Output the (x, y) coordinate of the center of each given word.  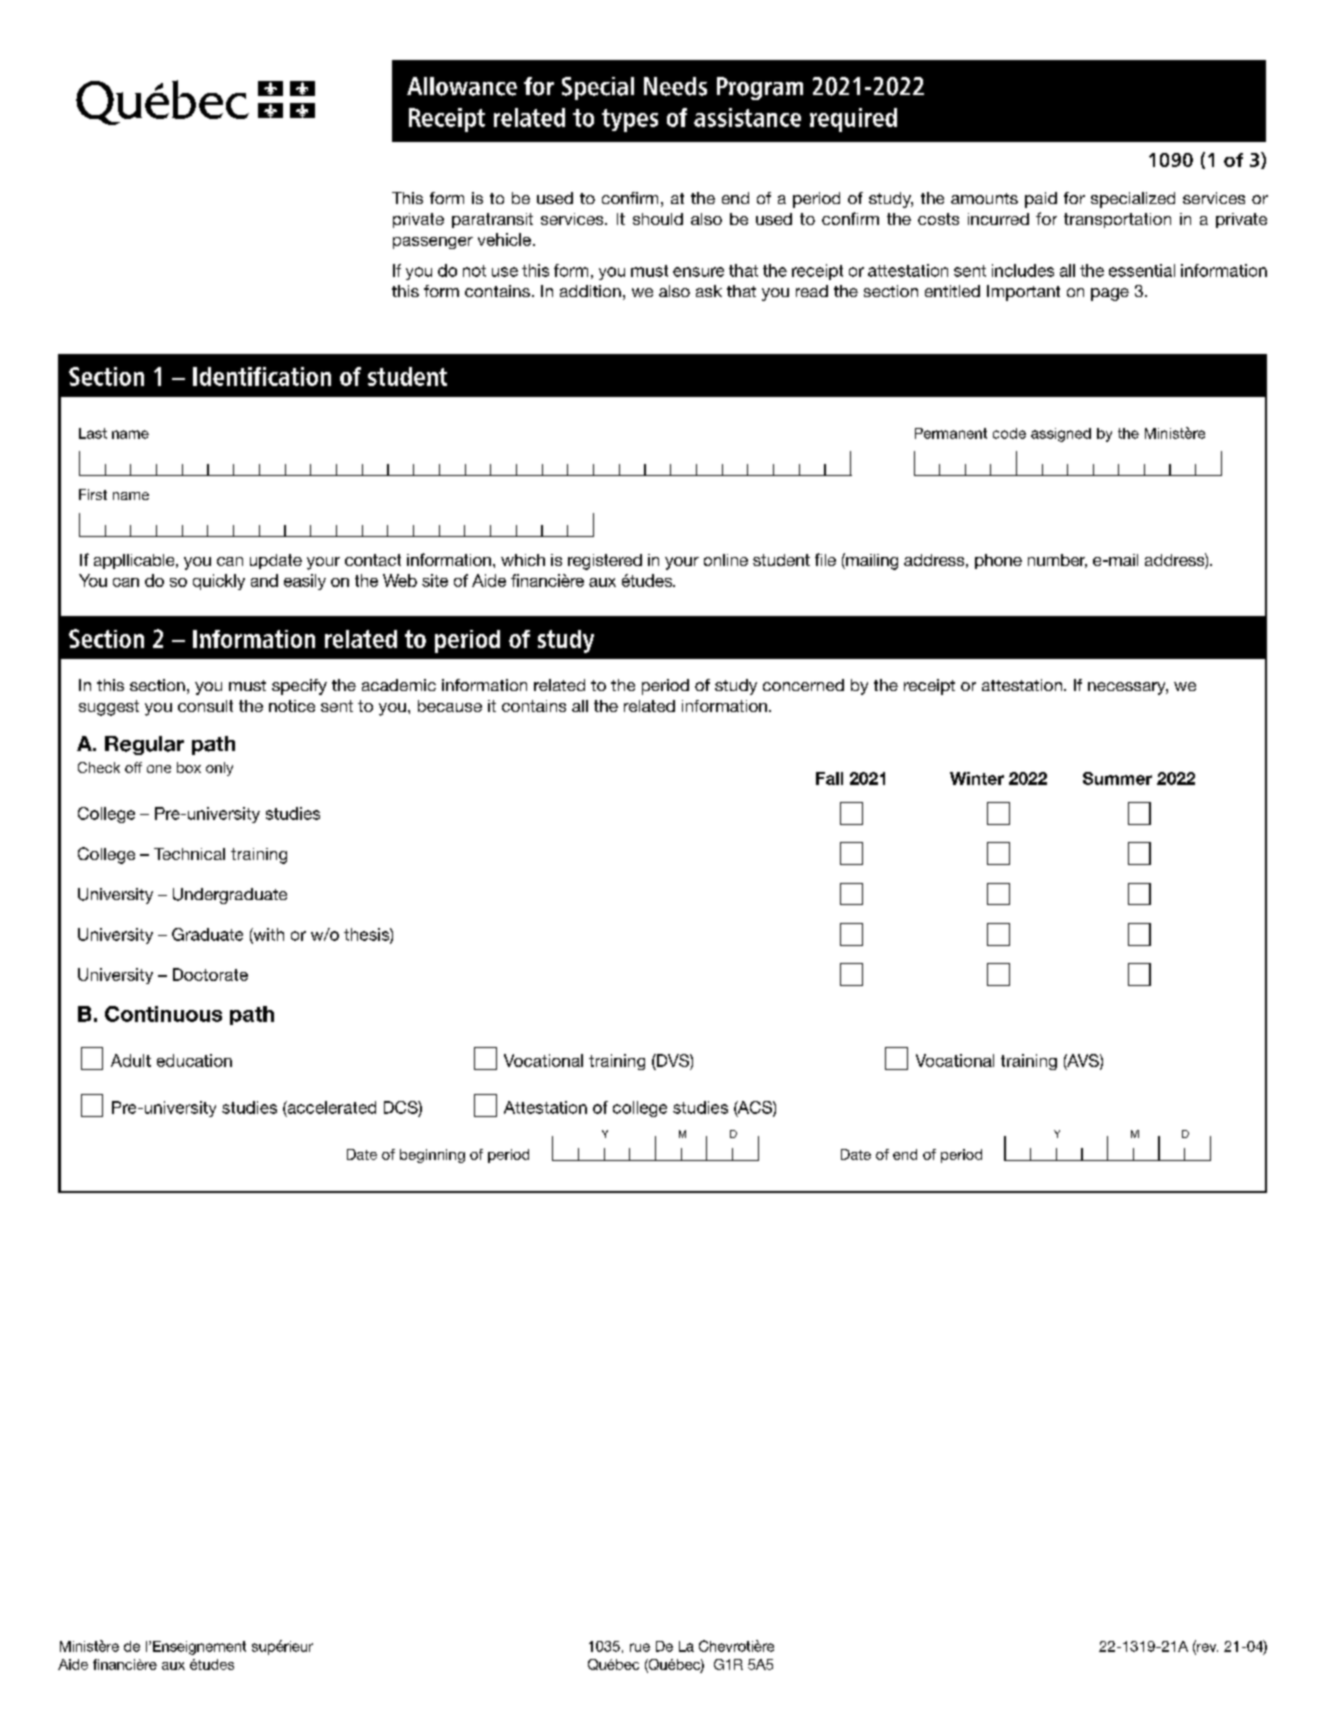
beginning (432, 1156)
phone (998, 561)
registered (605, 562)
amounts (984, 198)
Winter (977, 778)
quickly (219, 582)
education (194, 1060)
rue (640, 1647)
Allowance (462, 86)
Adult (131, 1060)
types (630, 120)
